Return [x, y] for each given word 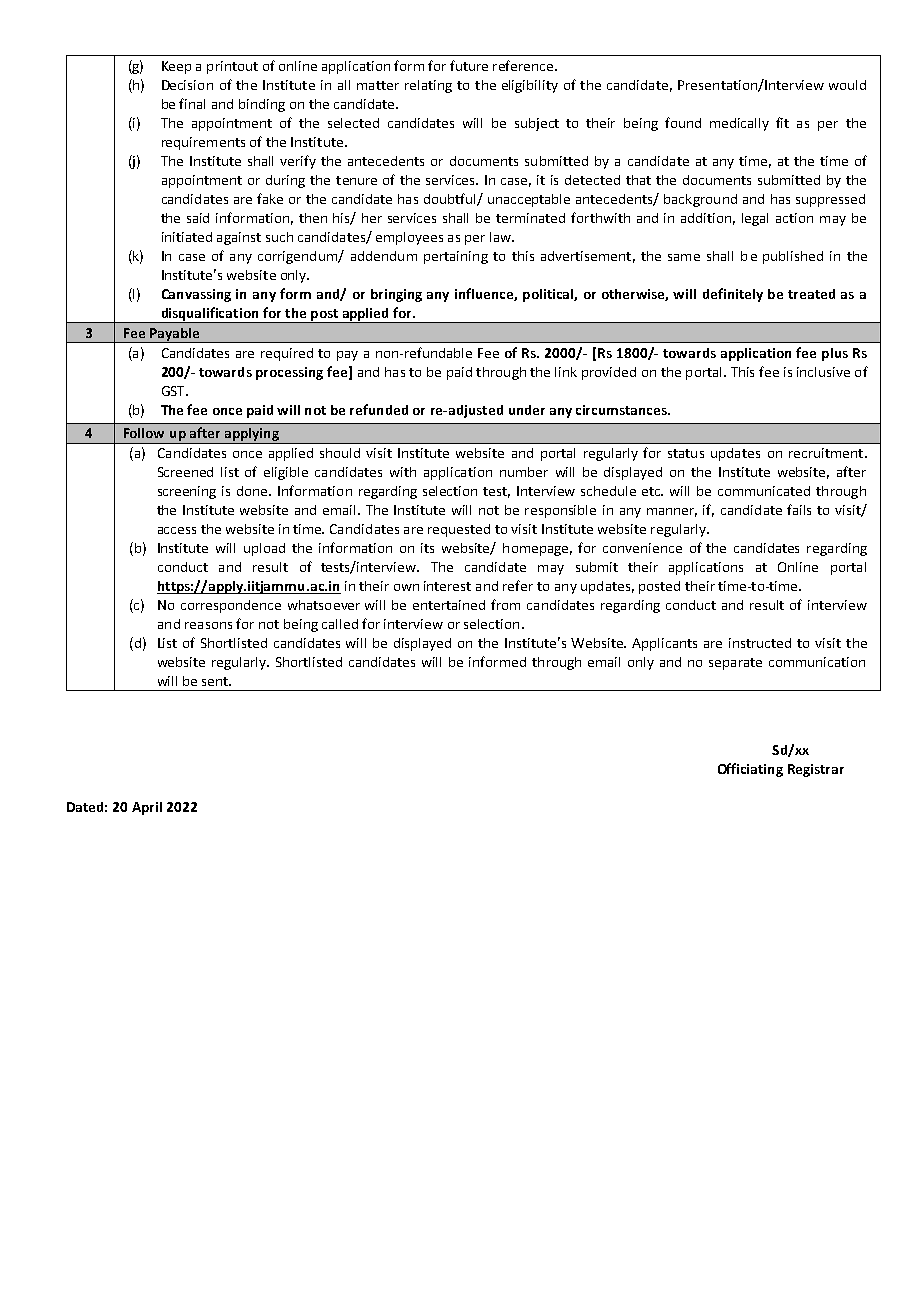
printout [232, 67]
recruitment [826, 453]
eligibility [530, 86]
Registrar [816, 770]
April [147, 808]
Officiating [750, 770]
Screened [185, 472]
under [527, 410]
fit [782, 122]
